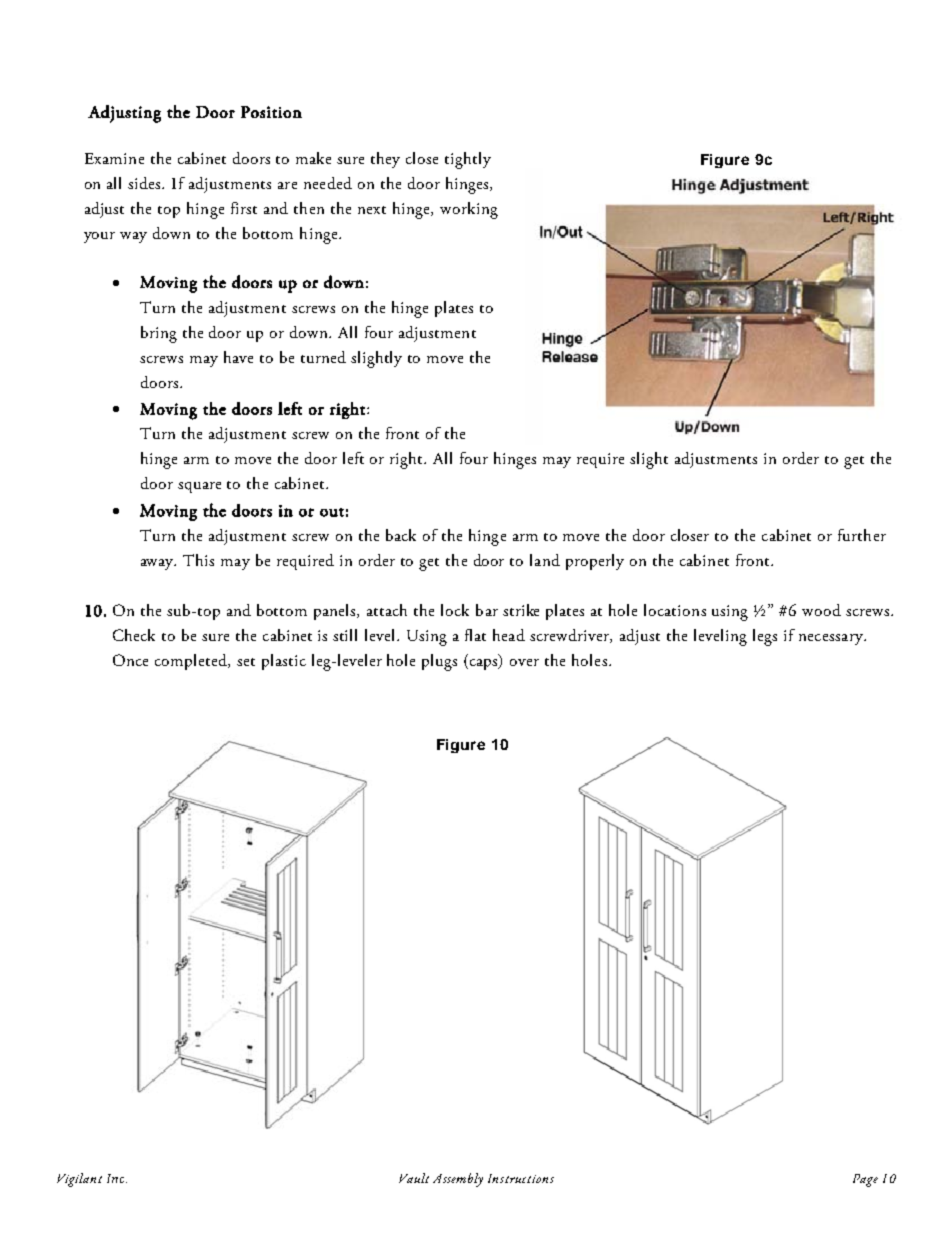 The width and height of the screenshot is (952, 1233). Describe the element at coordinates (439, 662) in the screenshot. I see `plugs` at that location.
